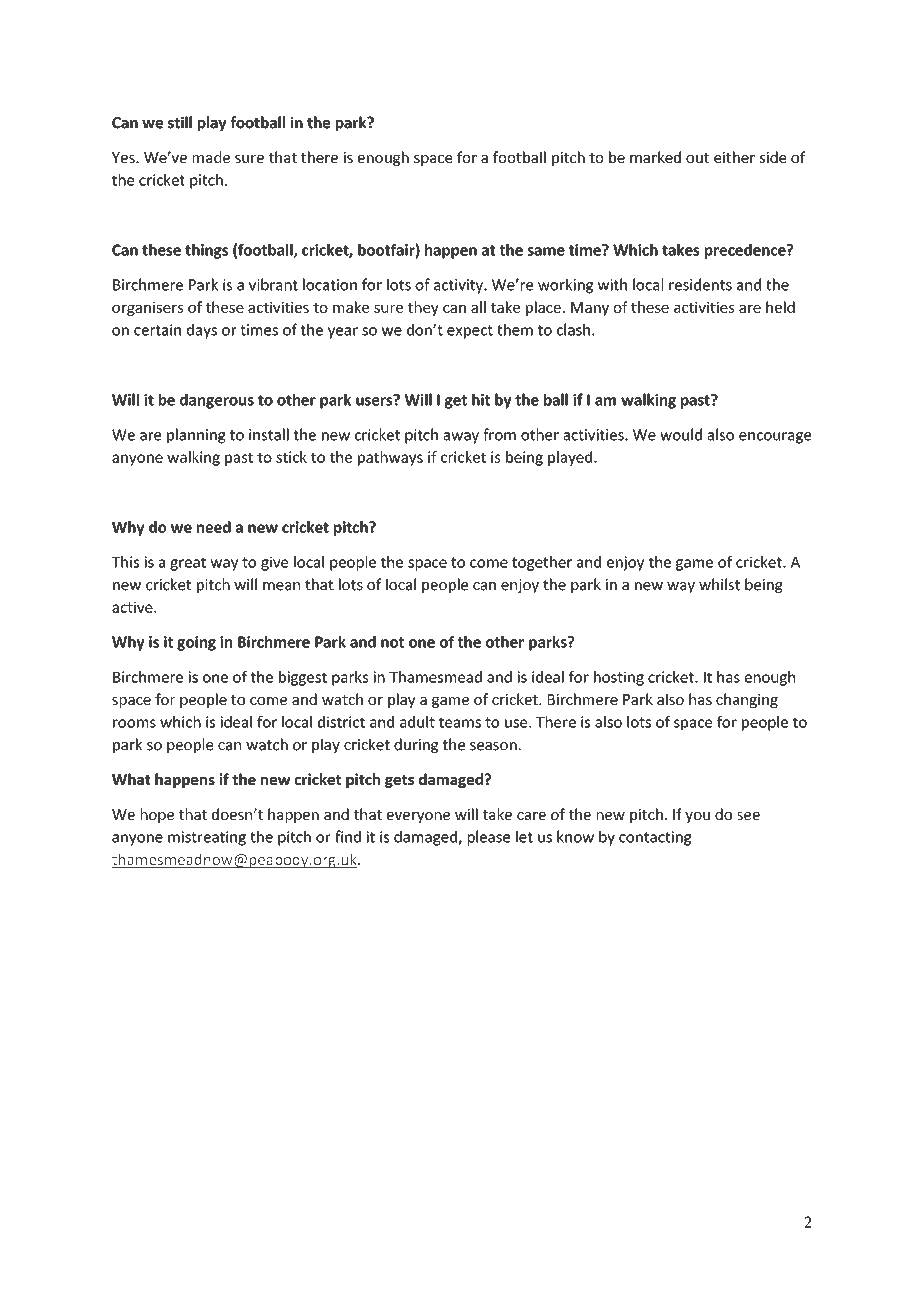 This page has width=924, height=1308. Describe the element at coordinates (418, 817) in the page. I see `everyone` at that location.
